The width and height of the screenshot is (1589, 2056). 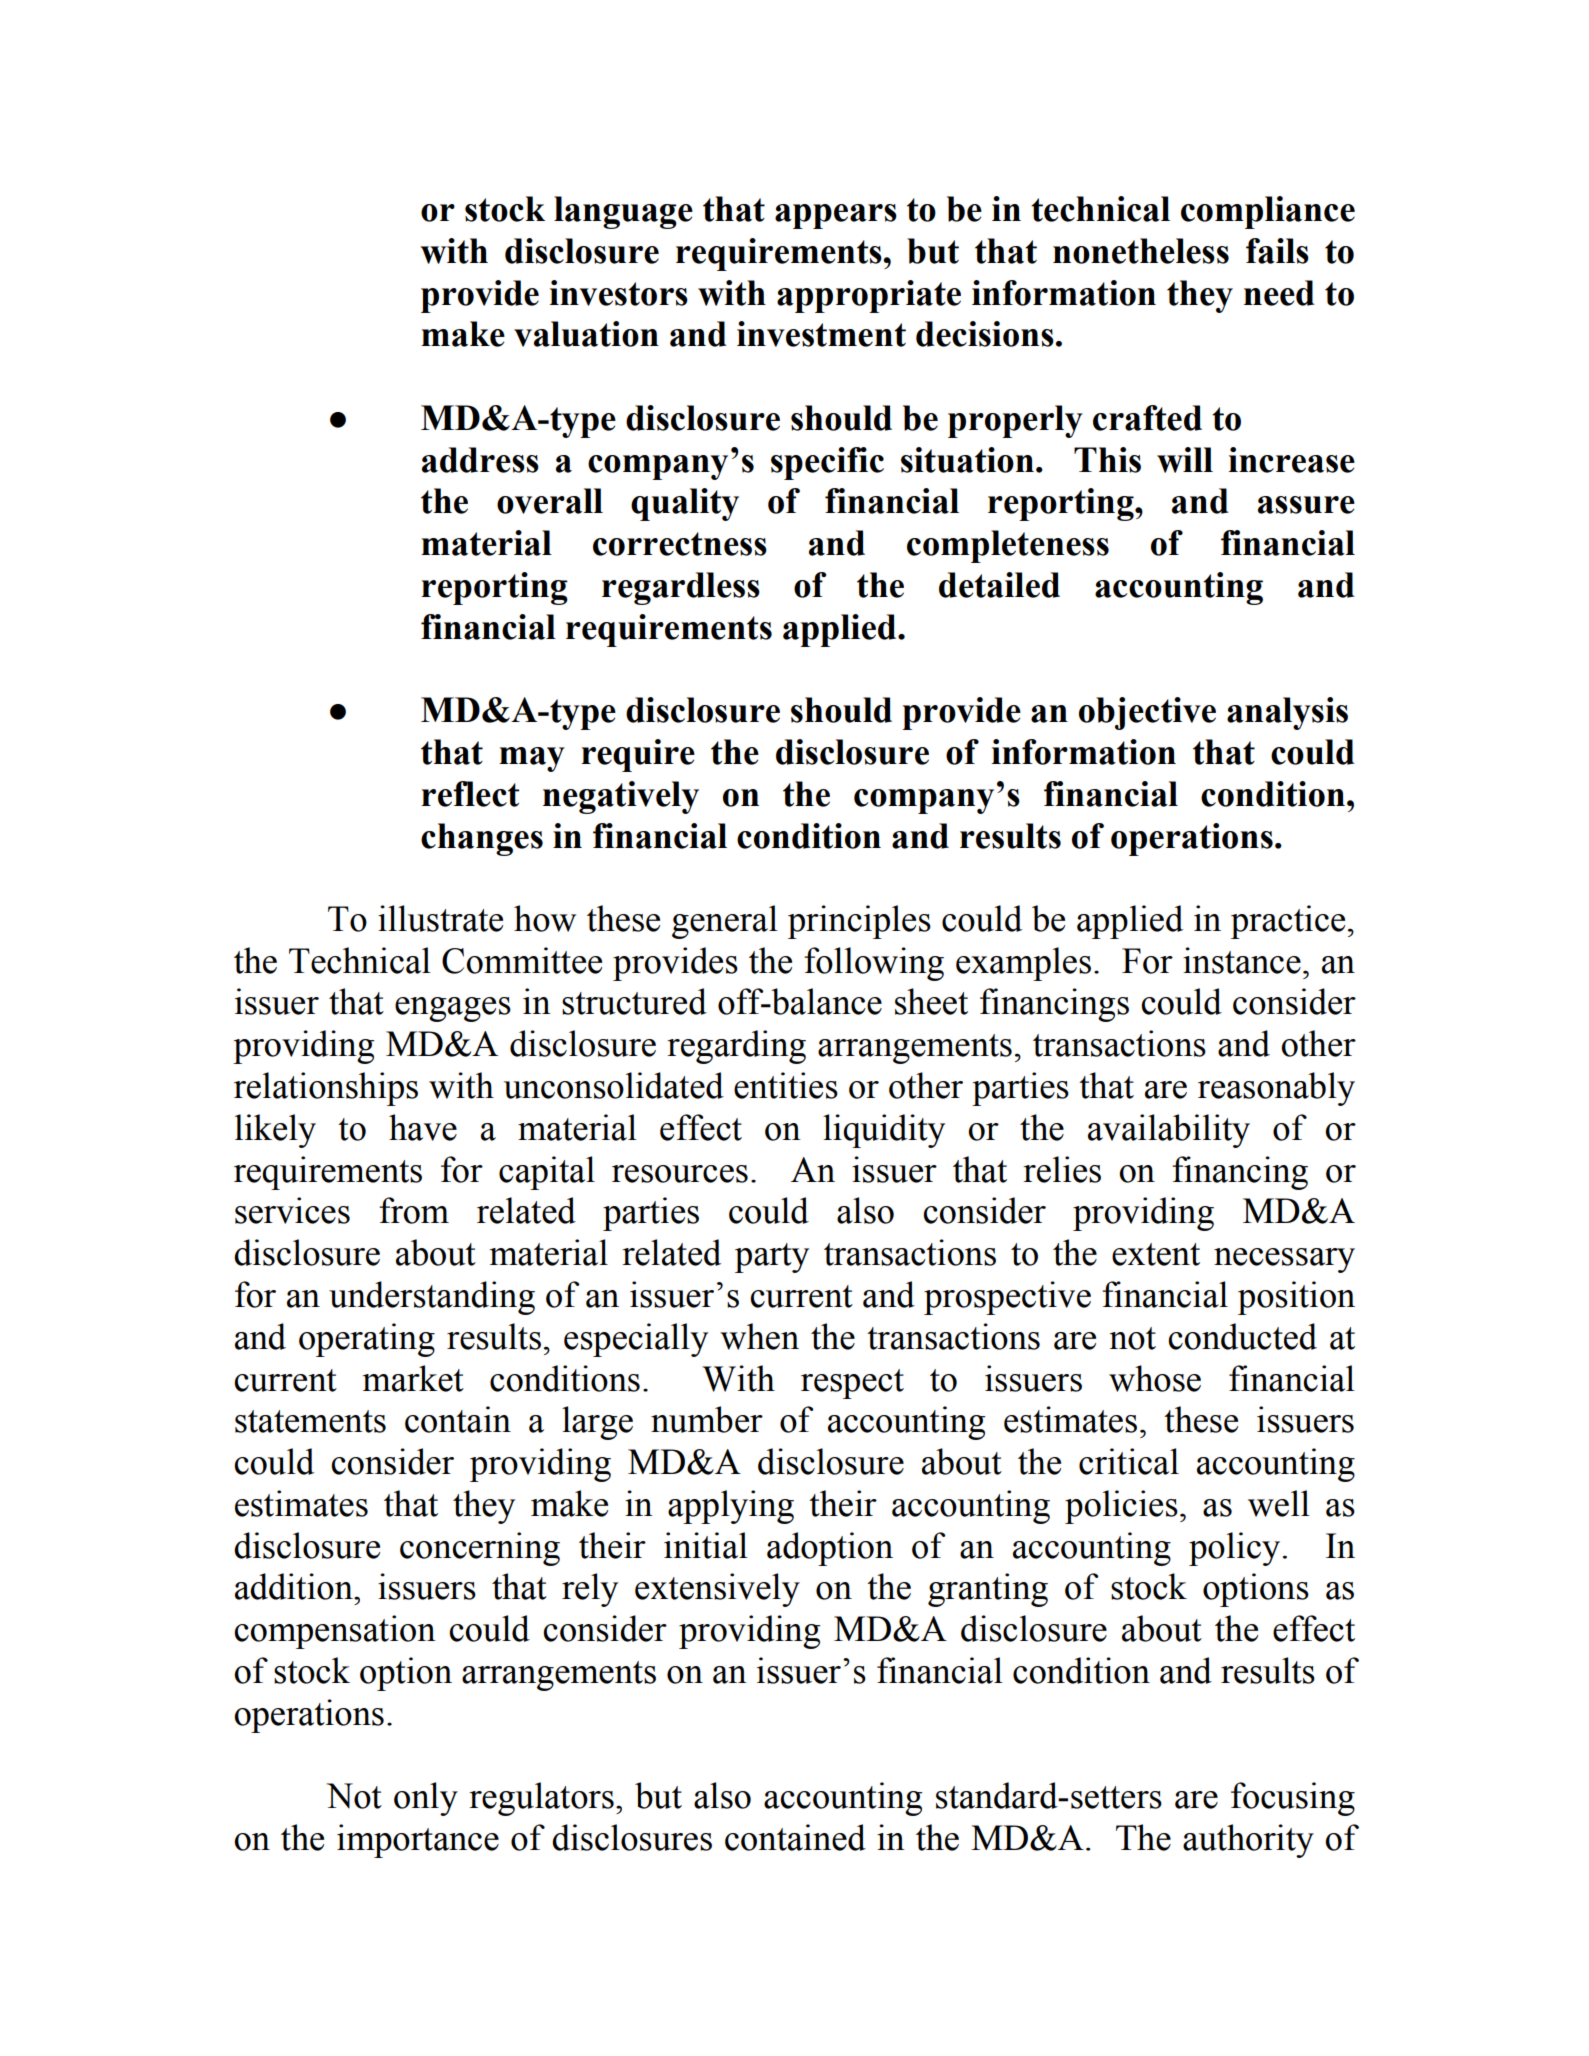 What do you see at coordinates (836, 216) in the screenshot?
I see `appears` at bounding box center [836, 216].
